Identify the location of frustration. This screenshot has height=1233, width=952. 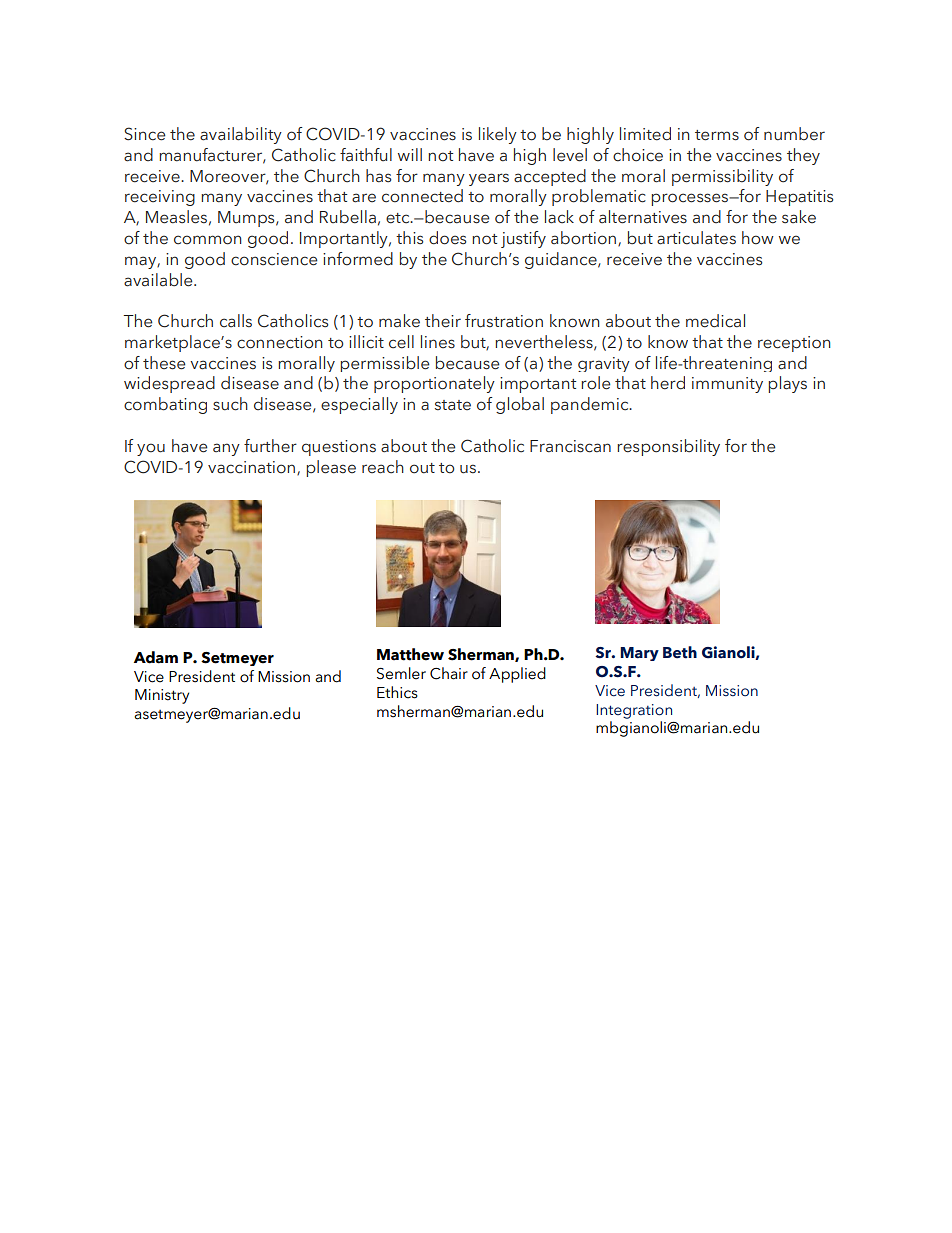
(504, 321).
